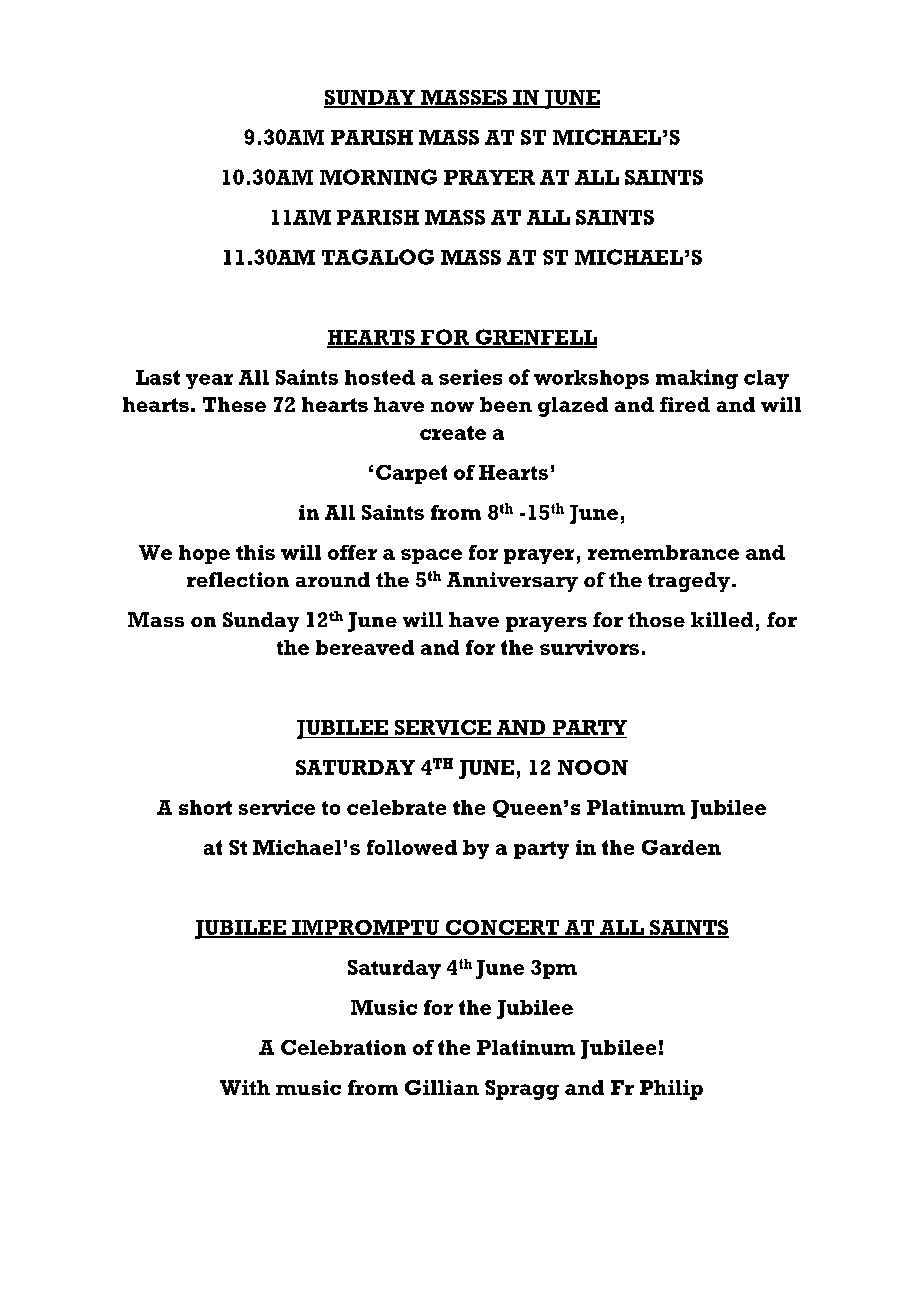 The width and height of the page is (924, 1308). I want to click on celebrate, so click(396, 807).
